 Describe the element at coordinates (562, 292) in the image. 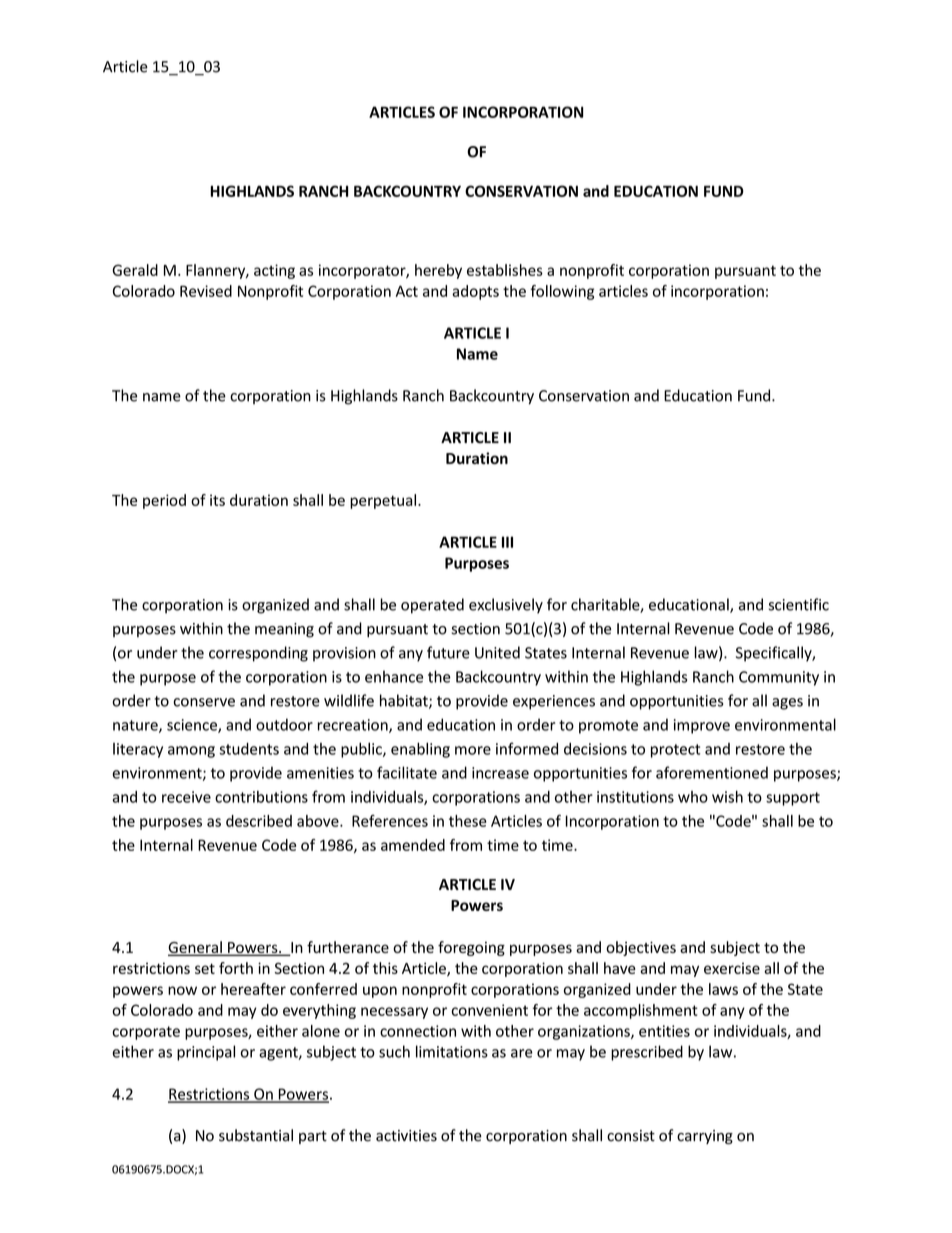

I see `following` at that location.
